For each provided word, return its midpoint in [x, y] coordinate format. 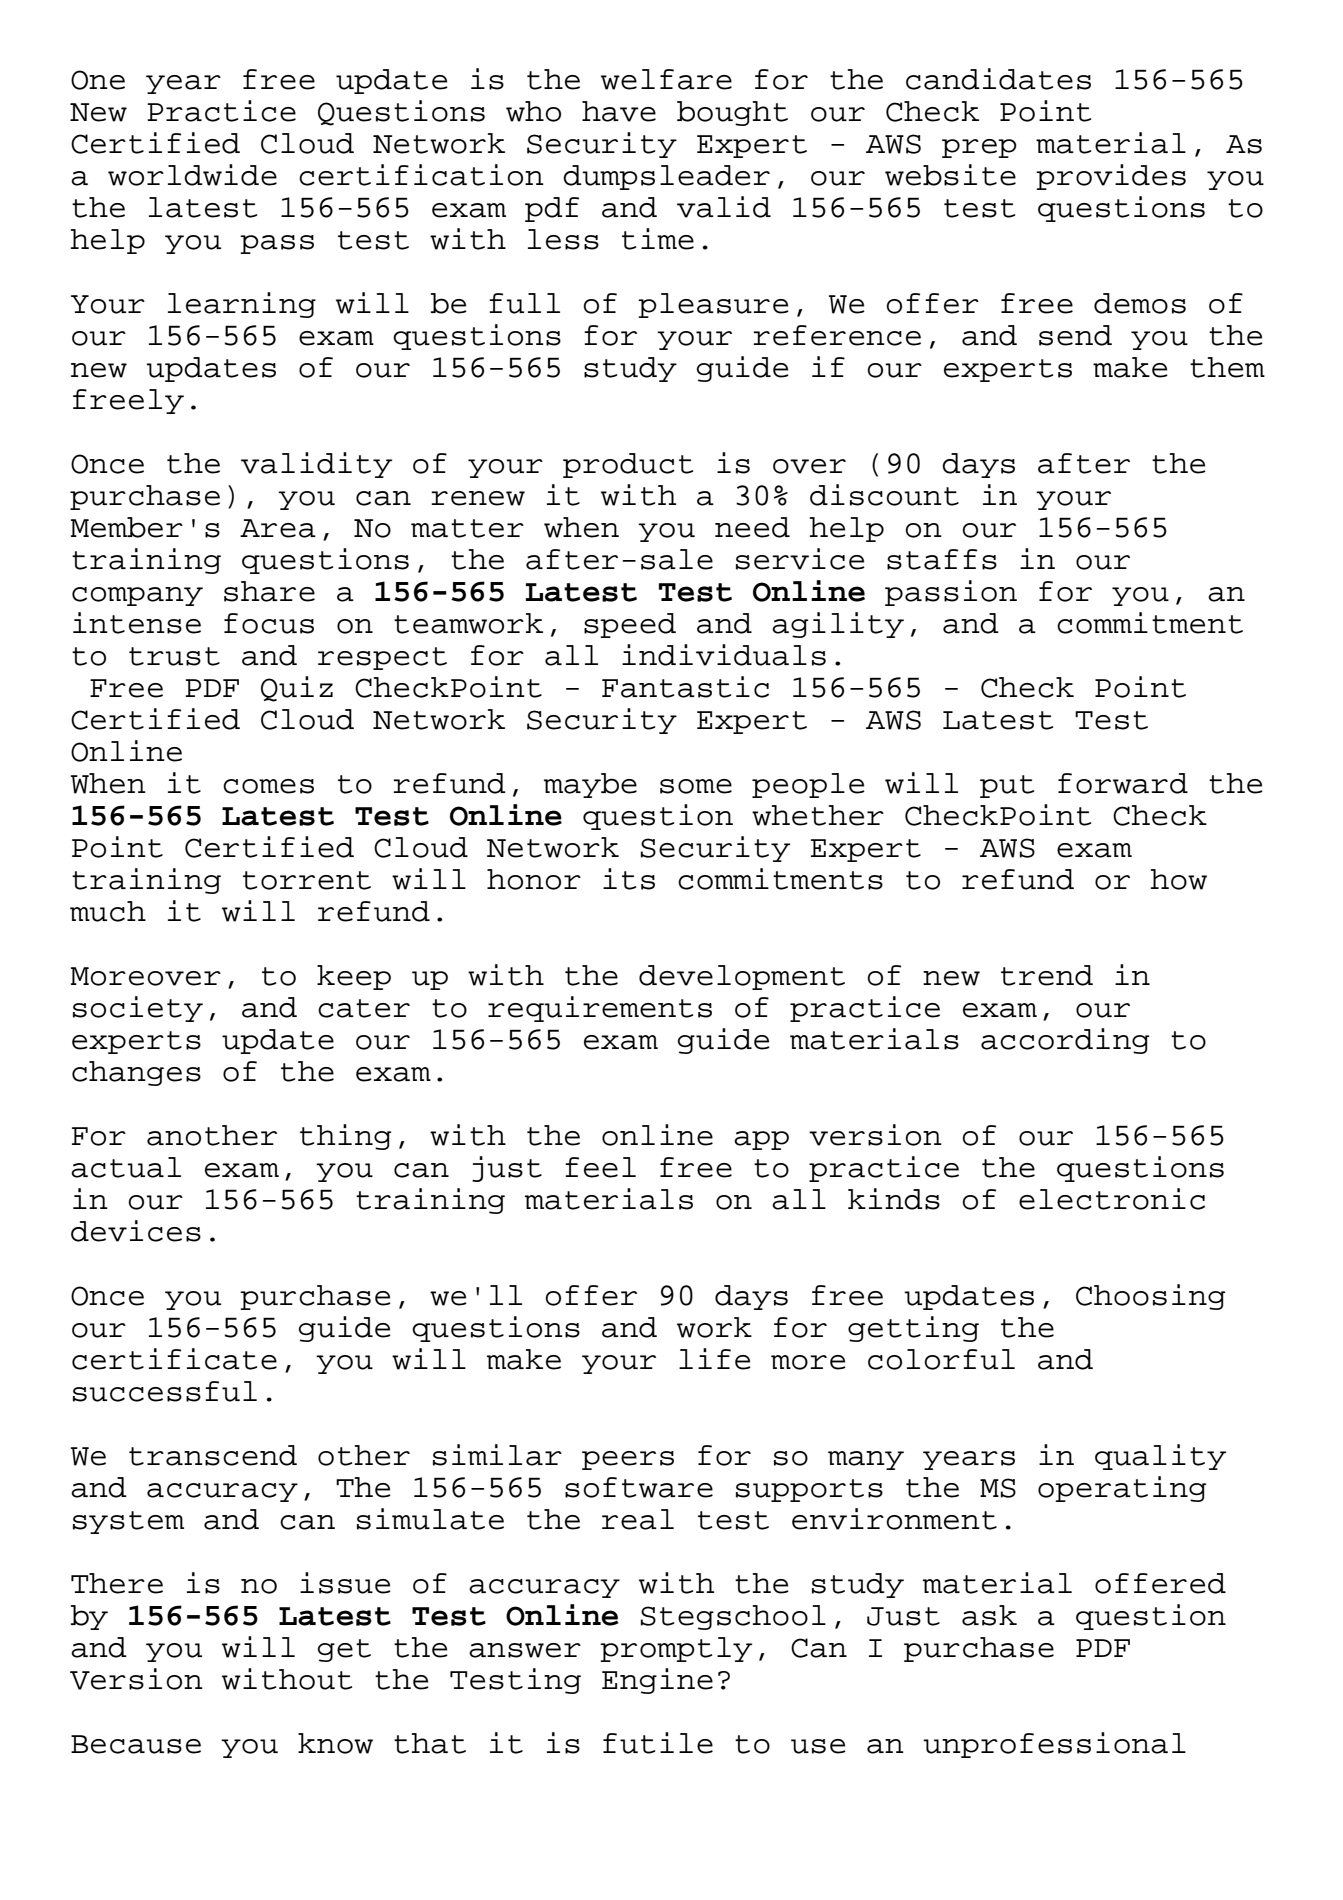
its [629, 879]
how [1178, 879]
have [619, 111]
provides [1111, 177]
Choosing [1150, 1297]
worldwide [192, 175]
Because [136, 1744]
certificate [174, 1359]
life [715, 1359]
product [628, 465]
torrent [307, 880]
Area [278, 528]
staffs [942, 559]
